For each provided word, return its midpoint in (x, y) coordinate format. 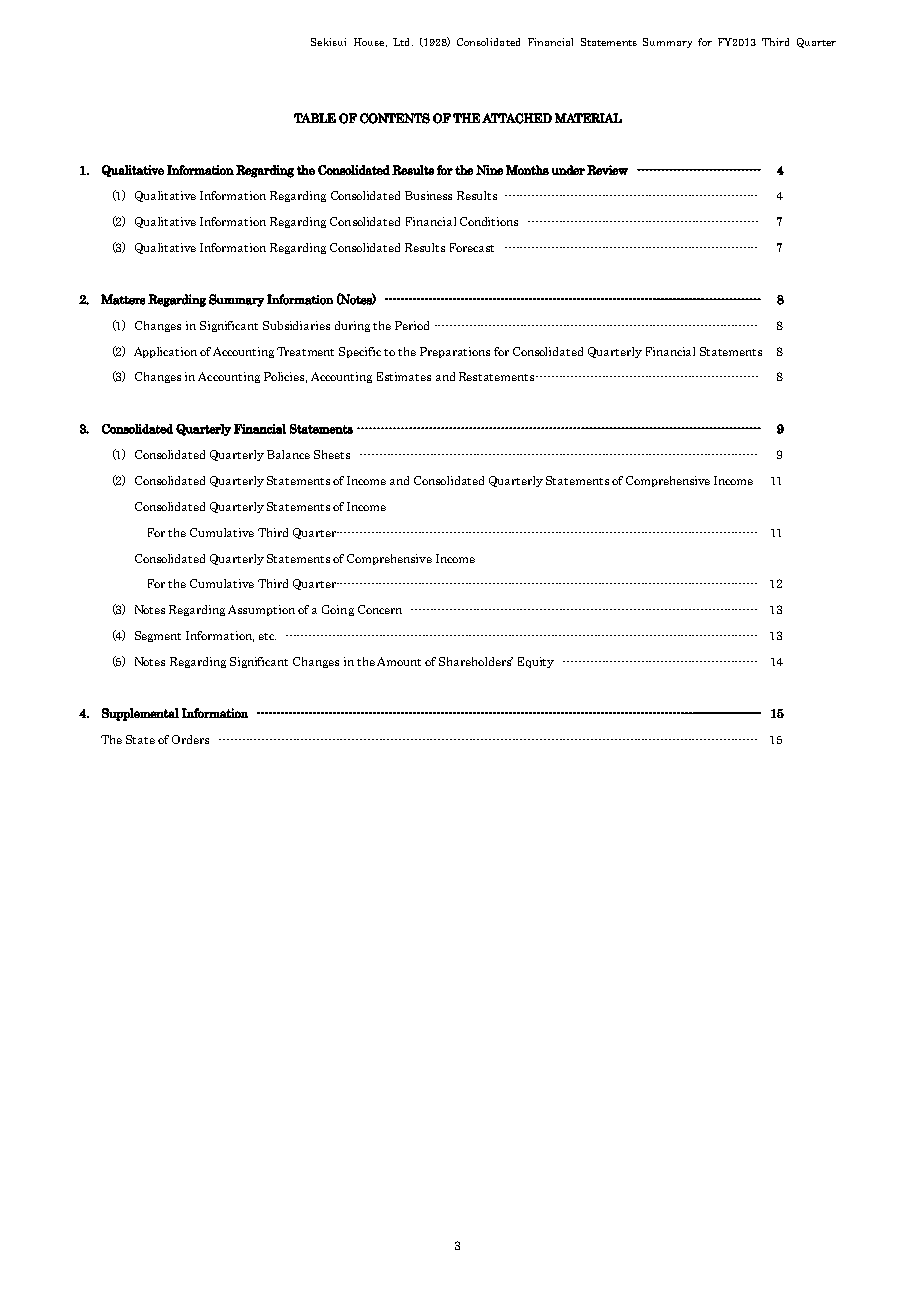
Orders (190, 739)
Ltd (403, 42)
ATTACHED (517, 118)
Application (165, 352)
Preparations (455, 352)
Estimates (404, 376)
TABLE (315, 118)
